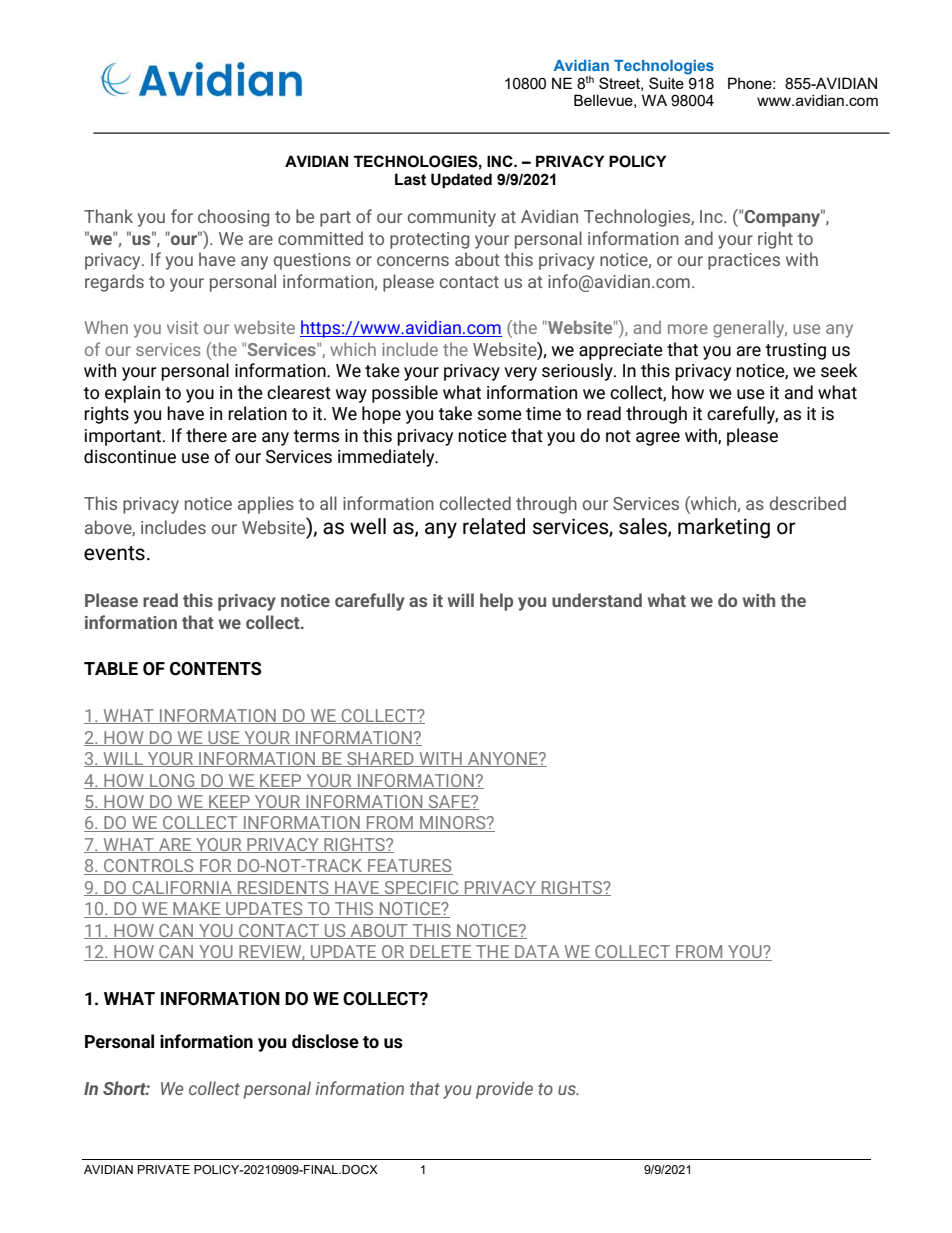 This screenshot has width=952, height=1233. What do you see at coordinates (164, 1169) in the screenshot?
I see `PRIVATE` at bounding box center [164, 1169].
